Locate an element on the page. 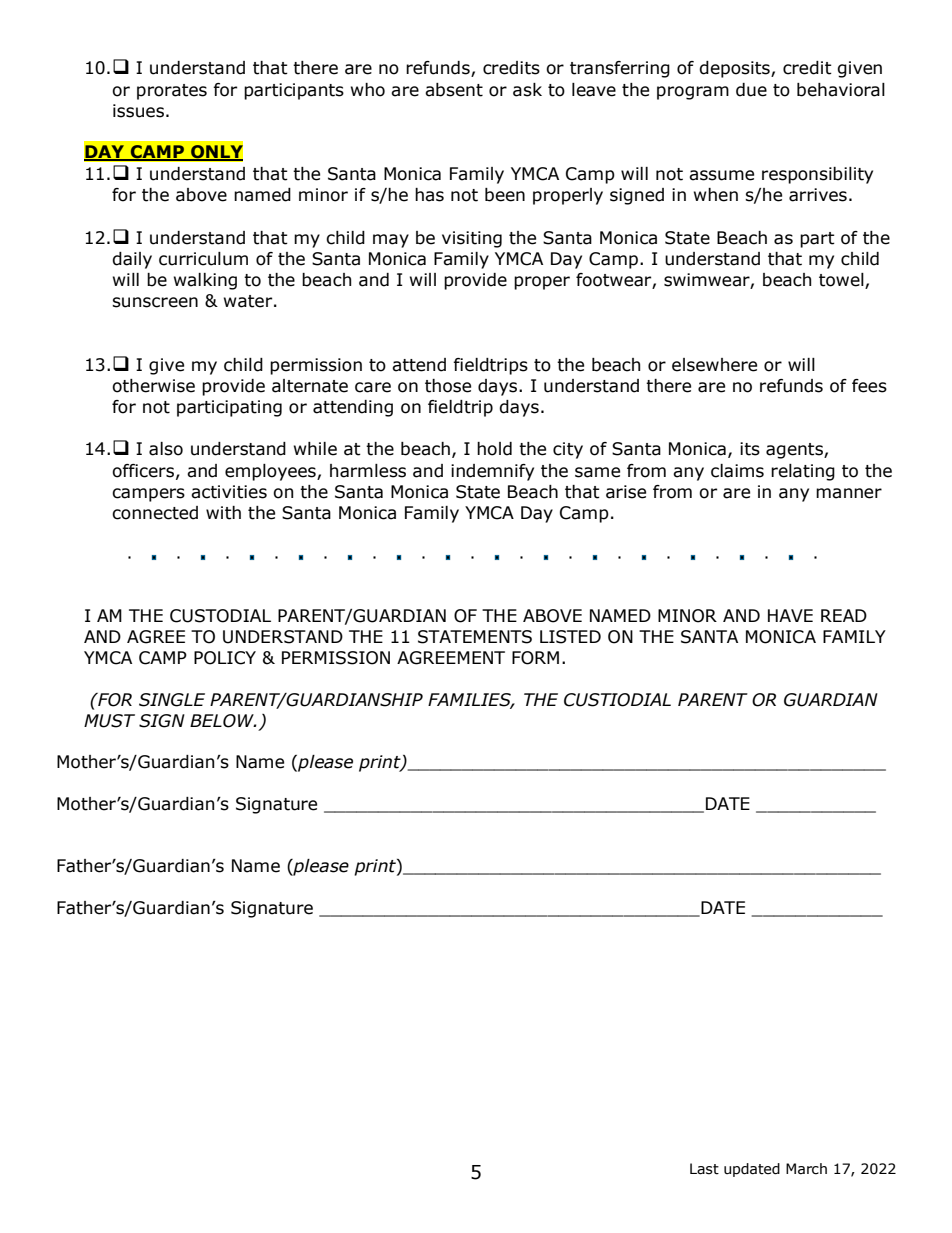  hold is located at coordinates (494, 449).
